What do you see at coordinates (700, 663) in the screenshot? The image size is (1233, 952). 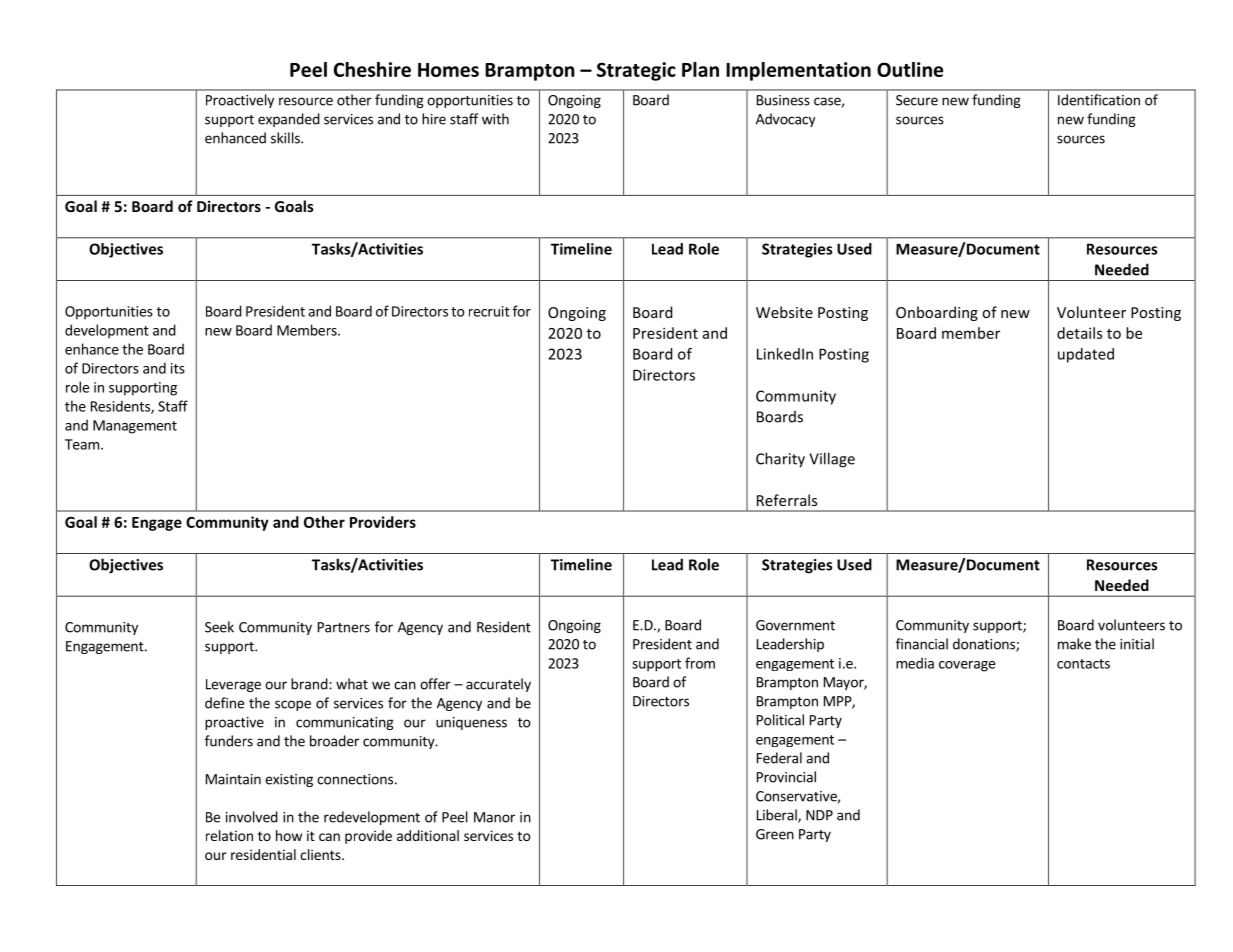 I see `from` at bounding box center [700, 663].
